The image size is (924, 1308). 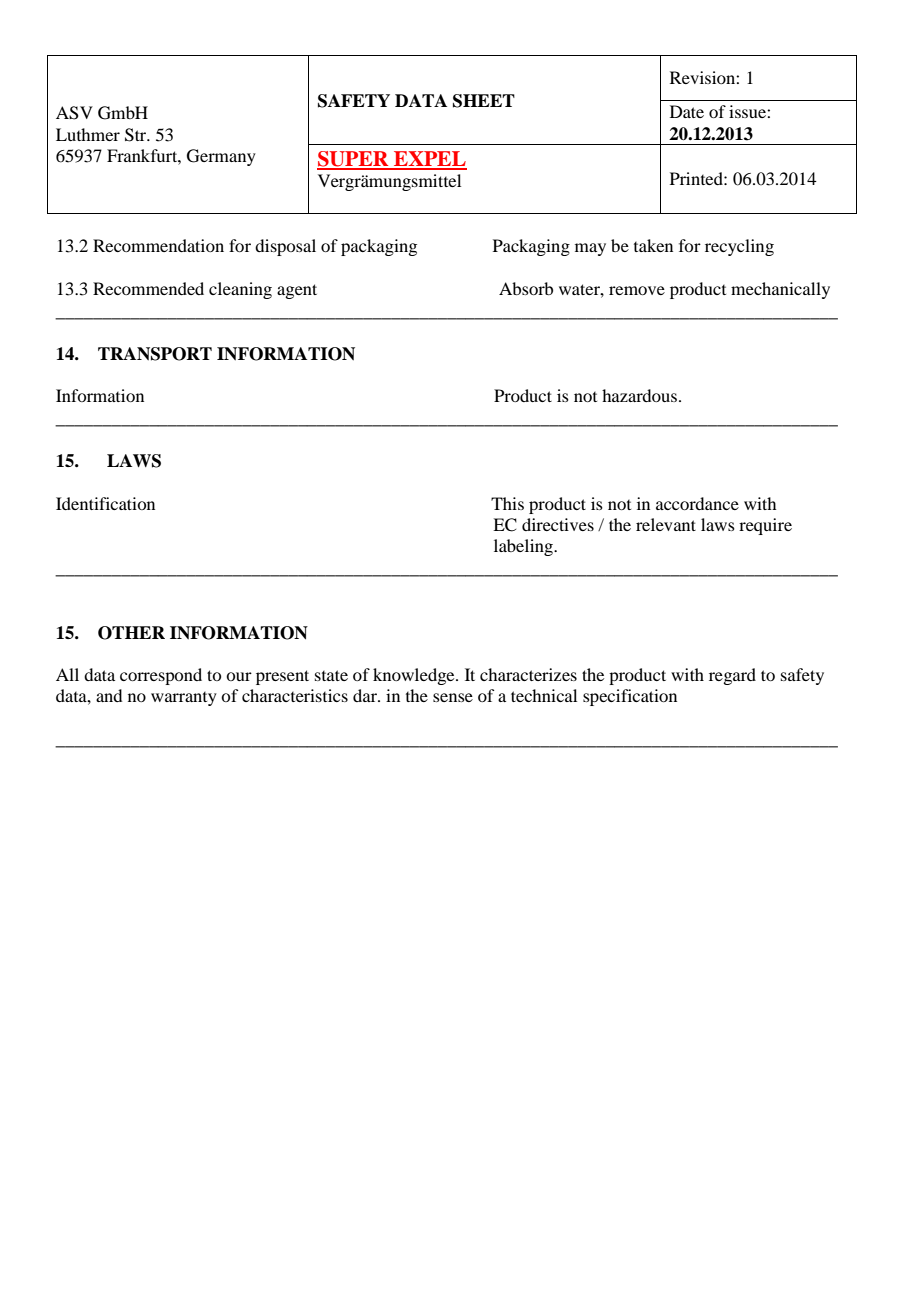 What do you see at coordinates (415, 676) in the document?
I see `knowledge` at bounding box center [415, 676].
